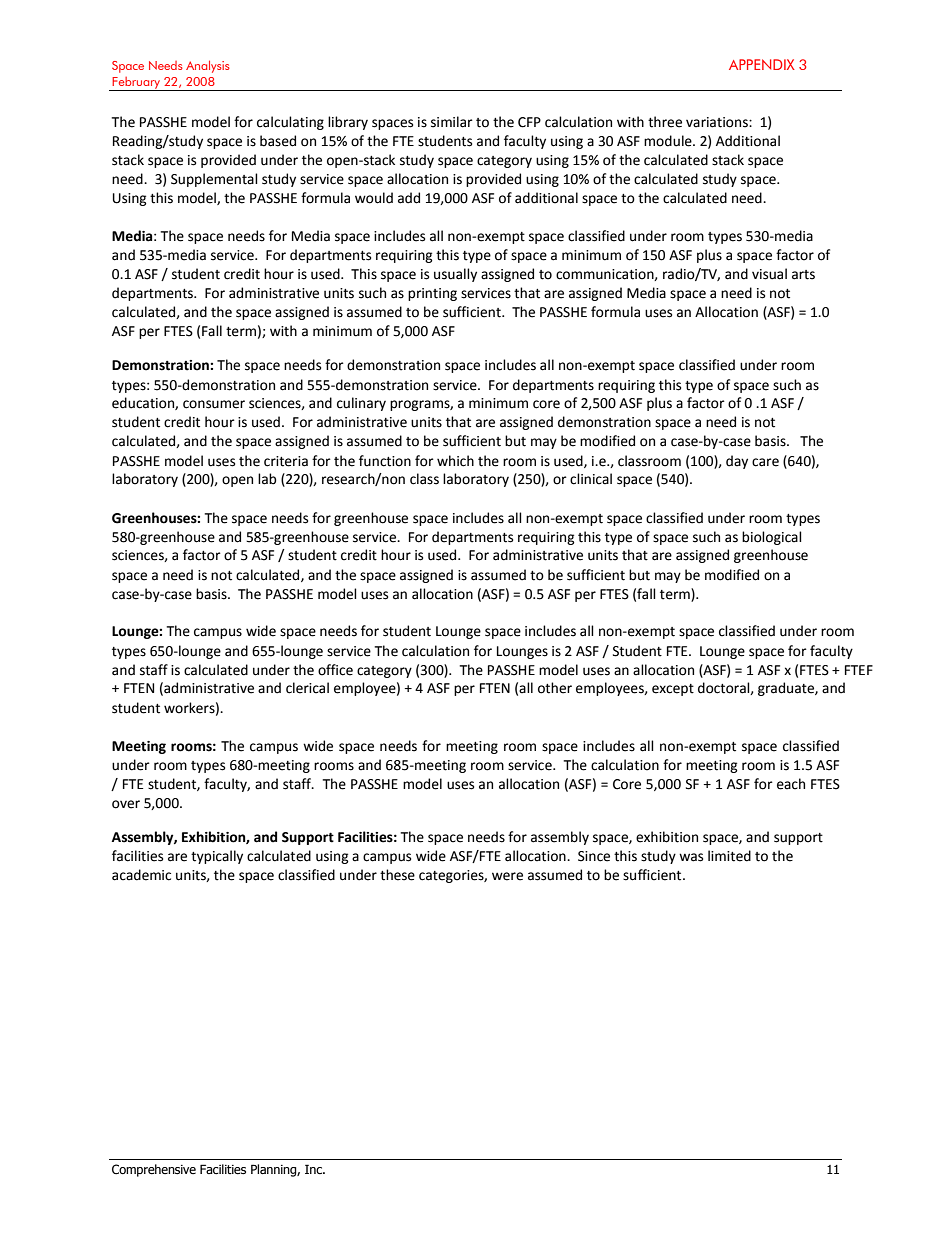  Describe the element at coordinates (214, 404) in the page. I see `consumer` at that location.
